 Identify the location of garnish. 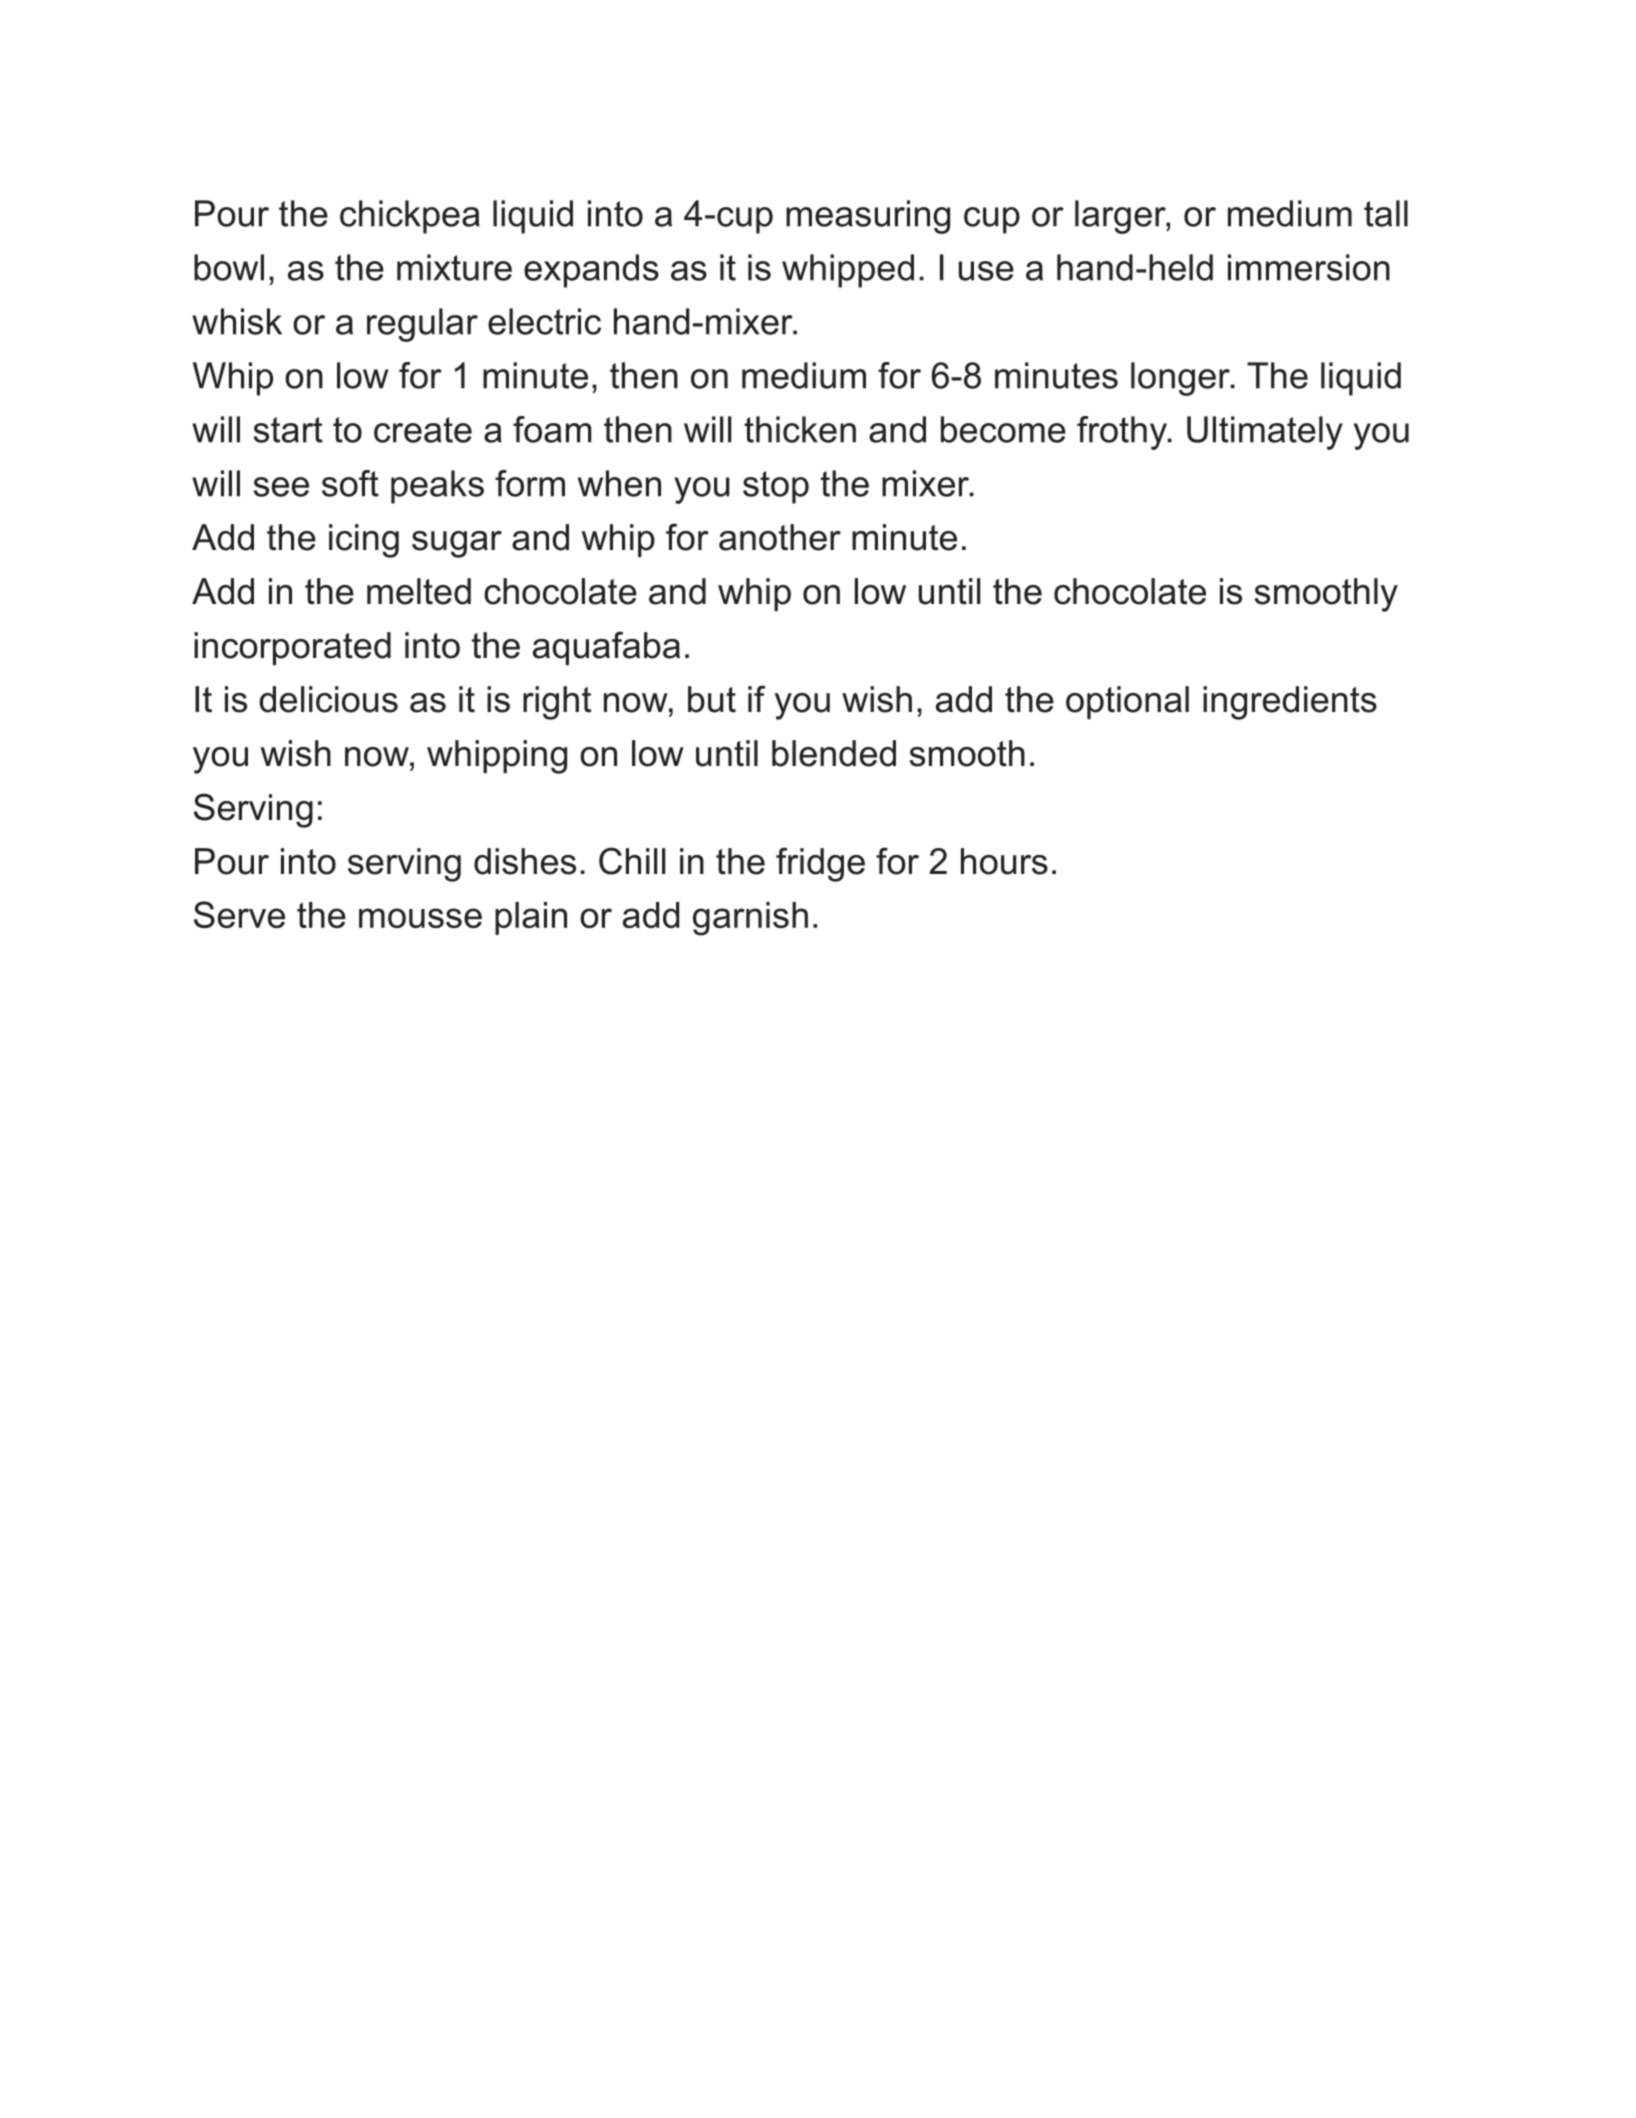
(750, 919).
